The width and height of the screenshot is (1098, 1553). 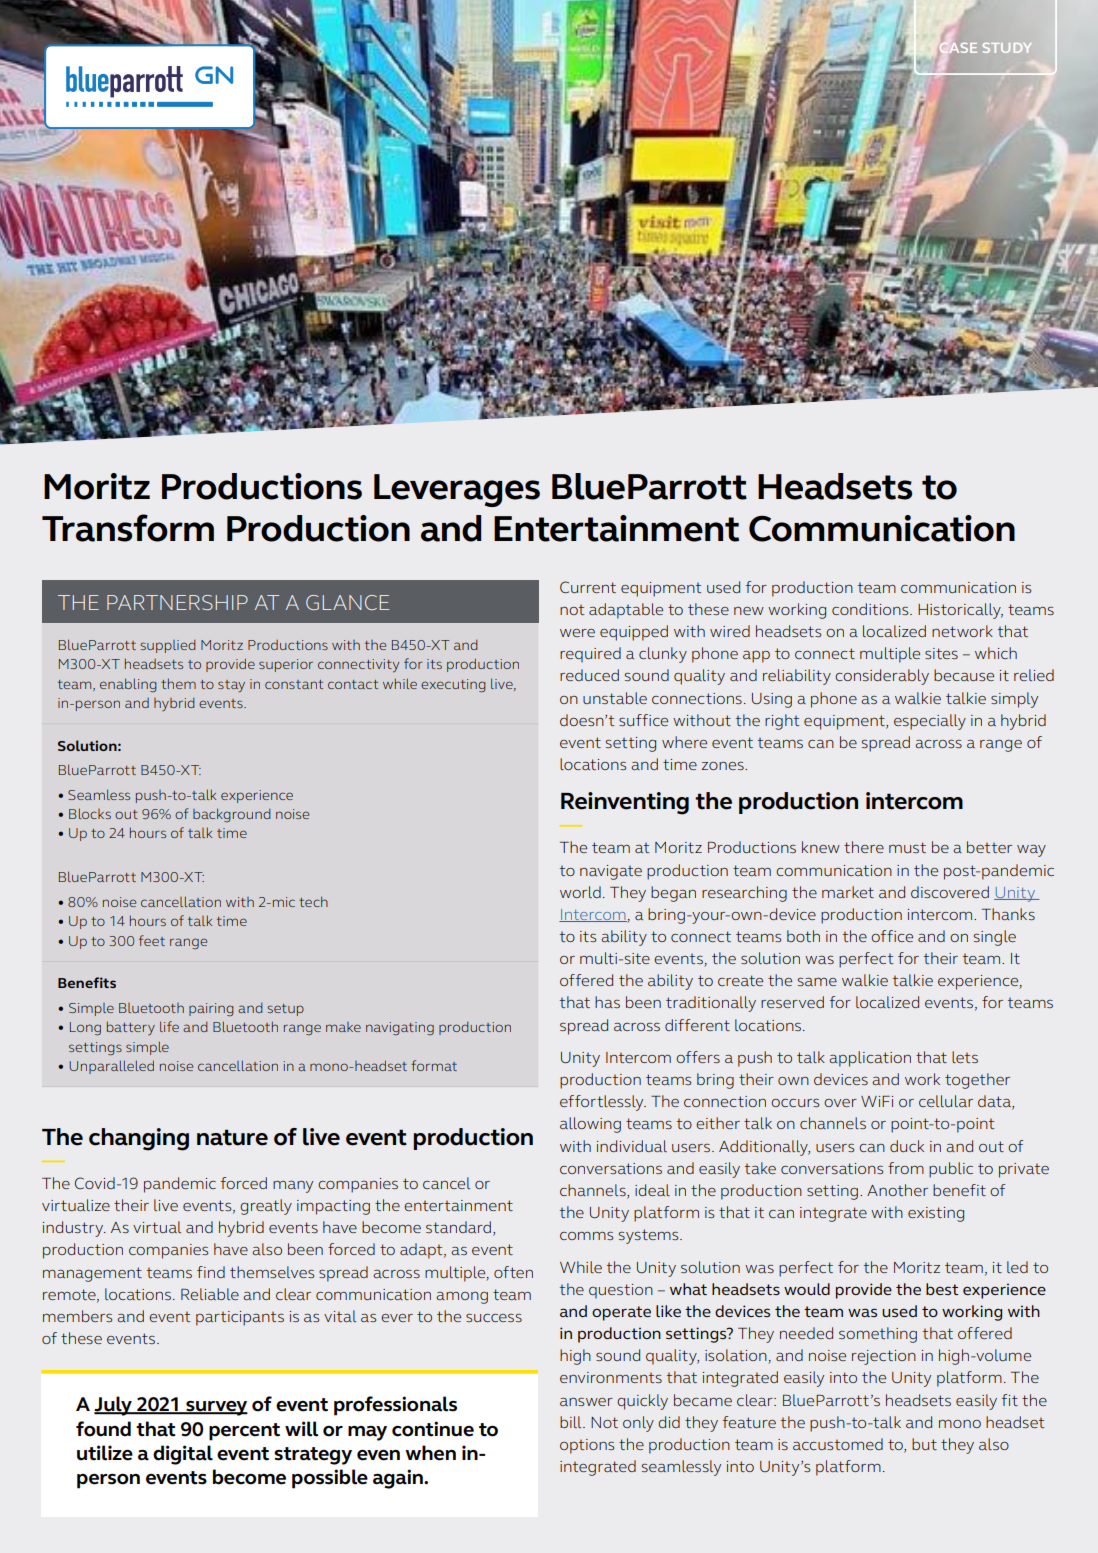 I want to click on digital, so click(x=183, y=1455).
